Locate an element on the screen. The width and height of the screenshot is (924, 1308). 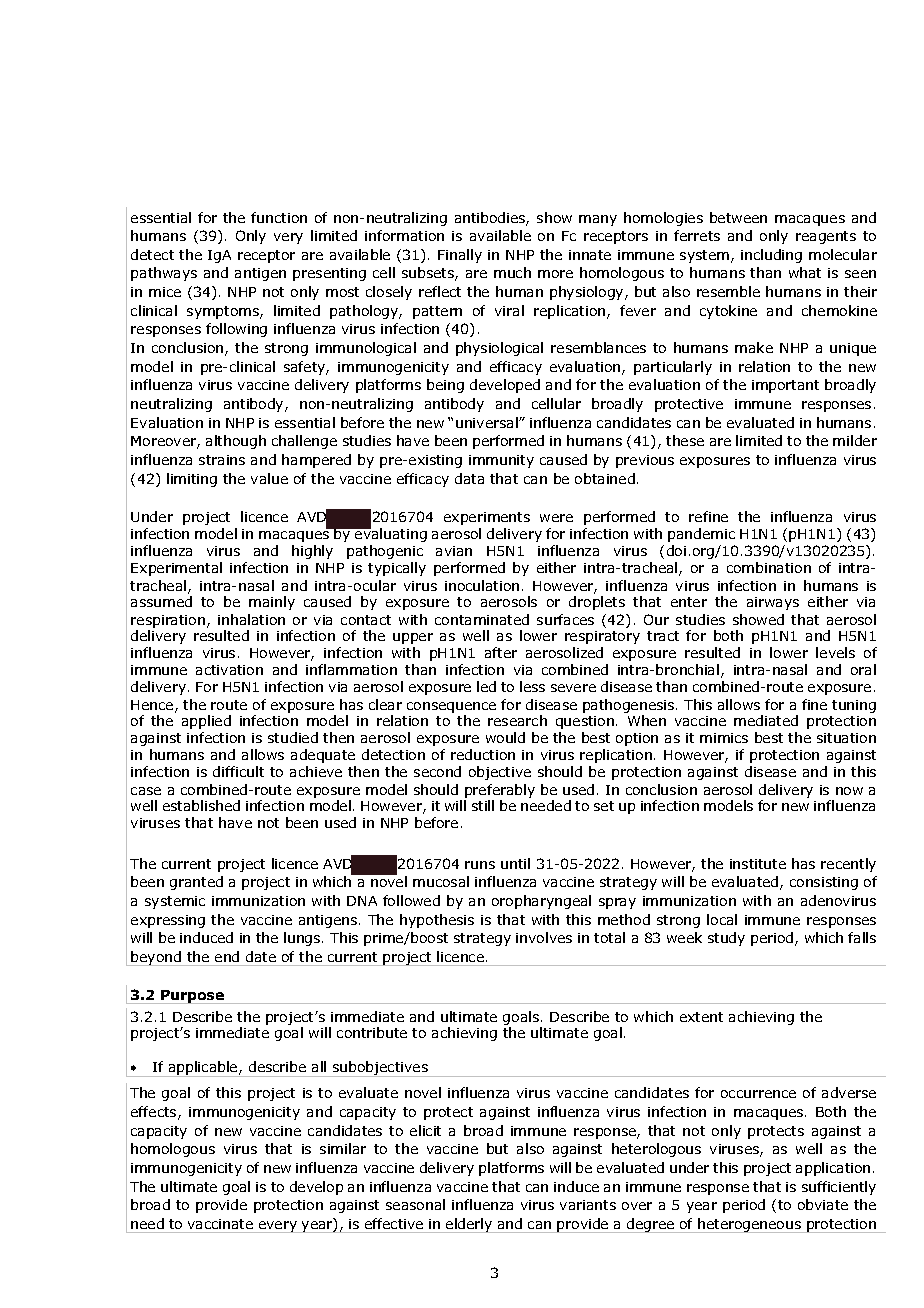
elderly is located at coordinates (469, 1225).
